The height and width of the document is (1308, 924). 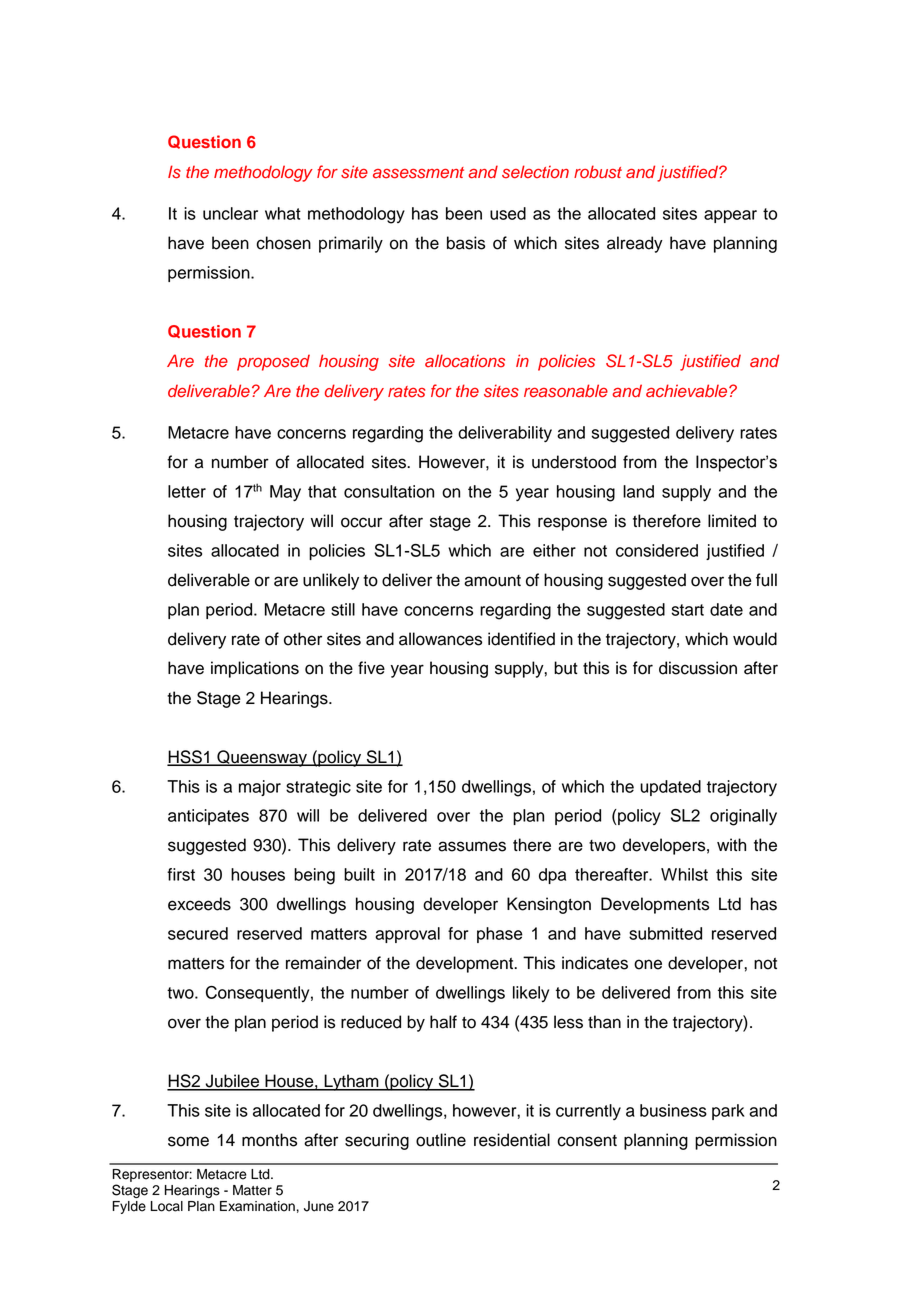 I want to click on Examination, so click(x=257, y=1206).
